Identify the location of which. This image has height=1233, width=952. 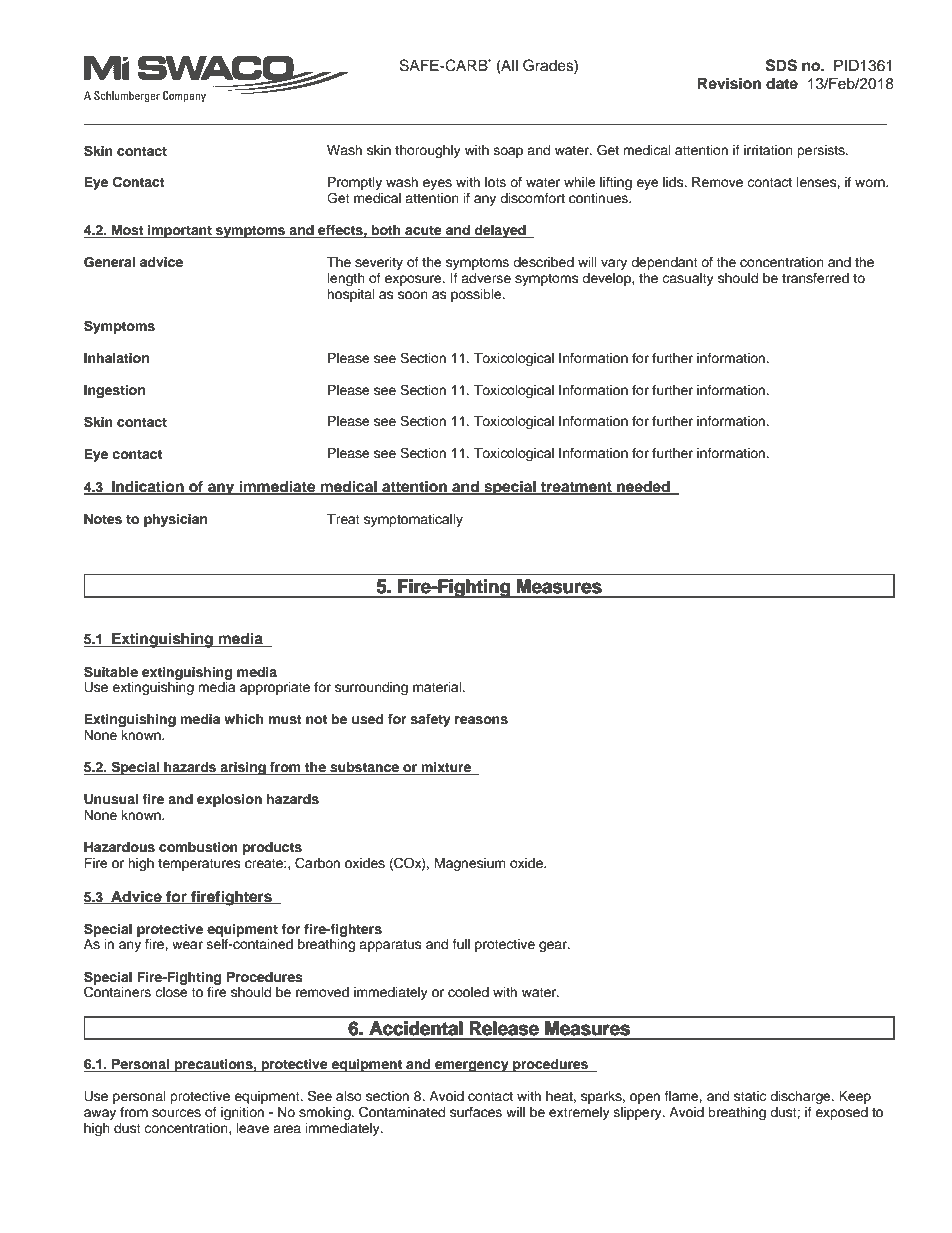
(244, 719).
